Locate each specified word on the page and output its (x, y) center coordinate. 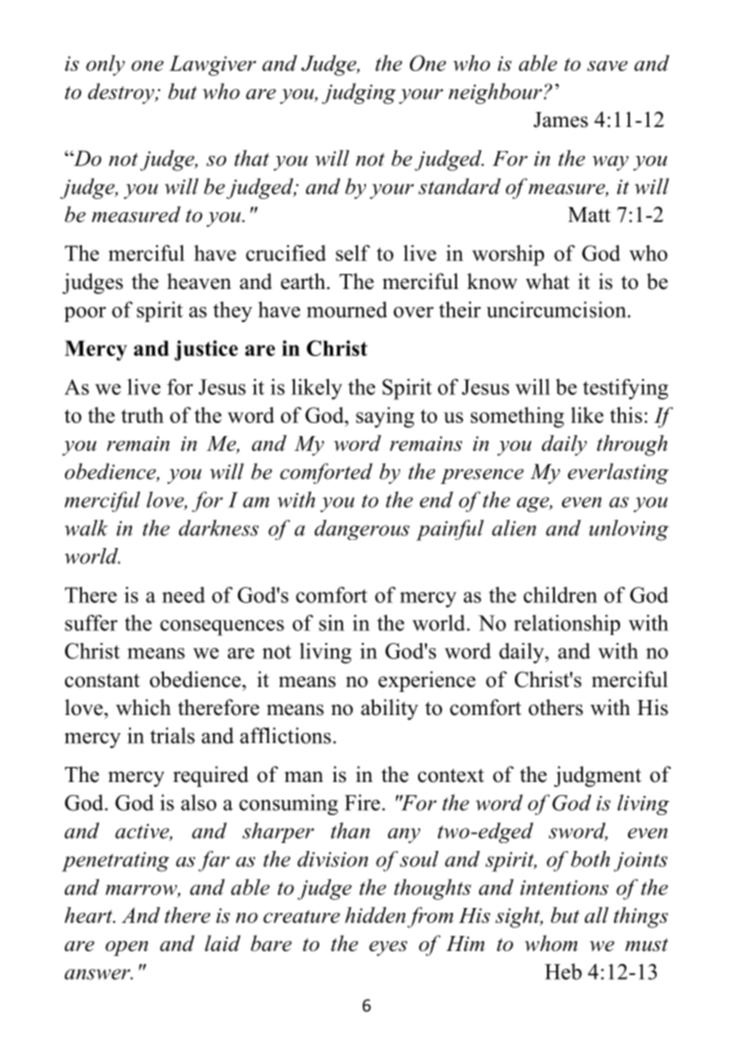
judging (359, 93)
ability (389, 709)
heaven (199, 281)
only (105, 65)
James (560, 120)
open (126, 948)
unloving (629, 530)
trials (172, 735)
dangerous (362, 530)
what (548, 281)
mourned (347, 309)
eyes (388, 948)
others (555, 707)
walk (86, 528)
